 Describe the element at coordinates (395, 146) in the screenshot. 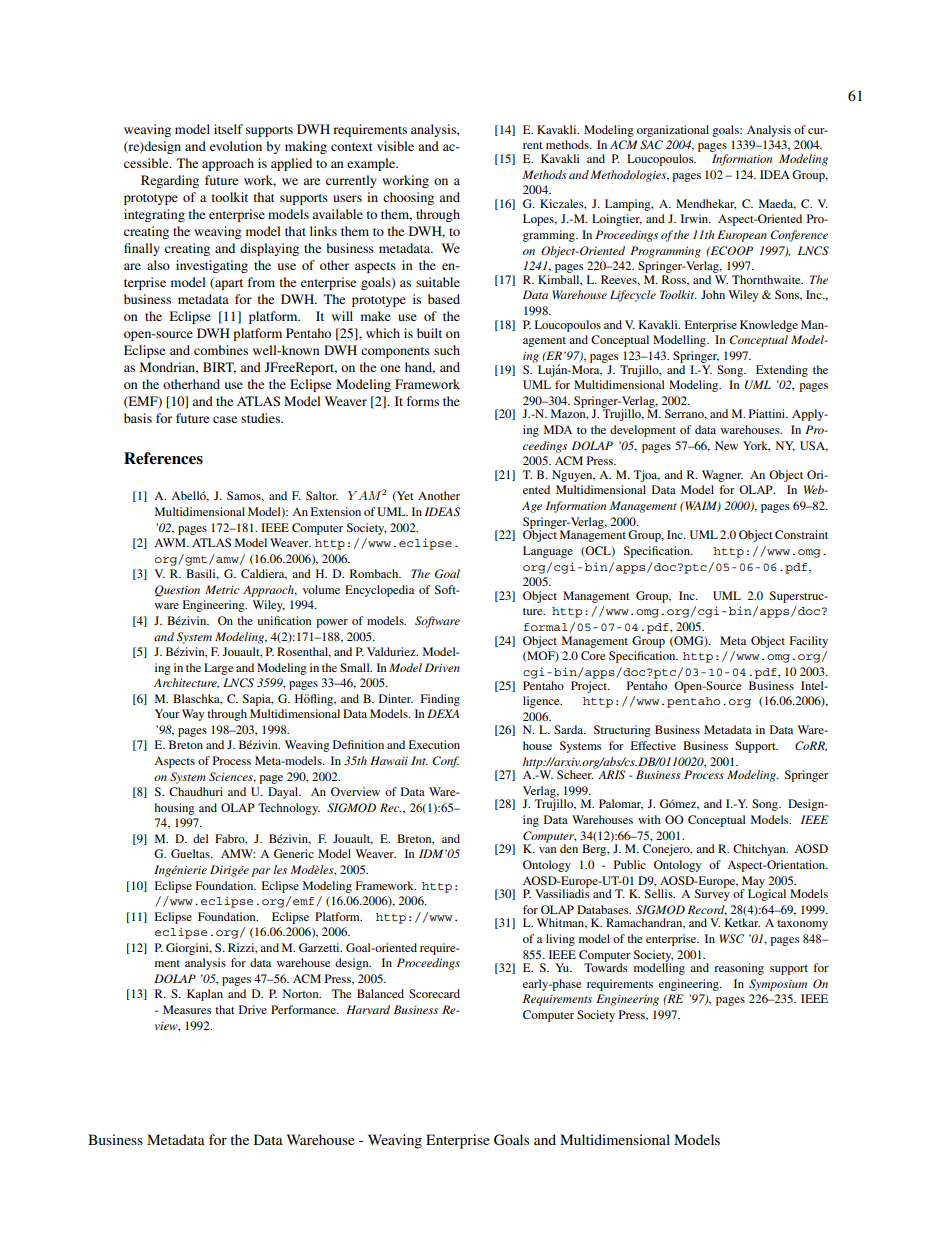

I see `visible` at that location.
